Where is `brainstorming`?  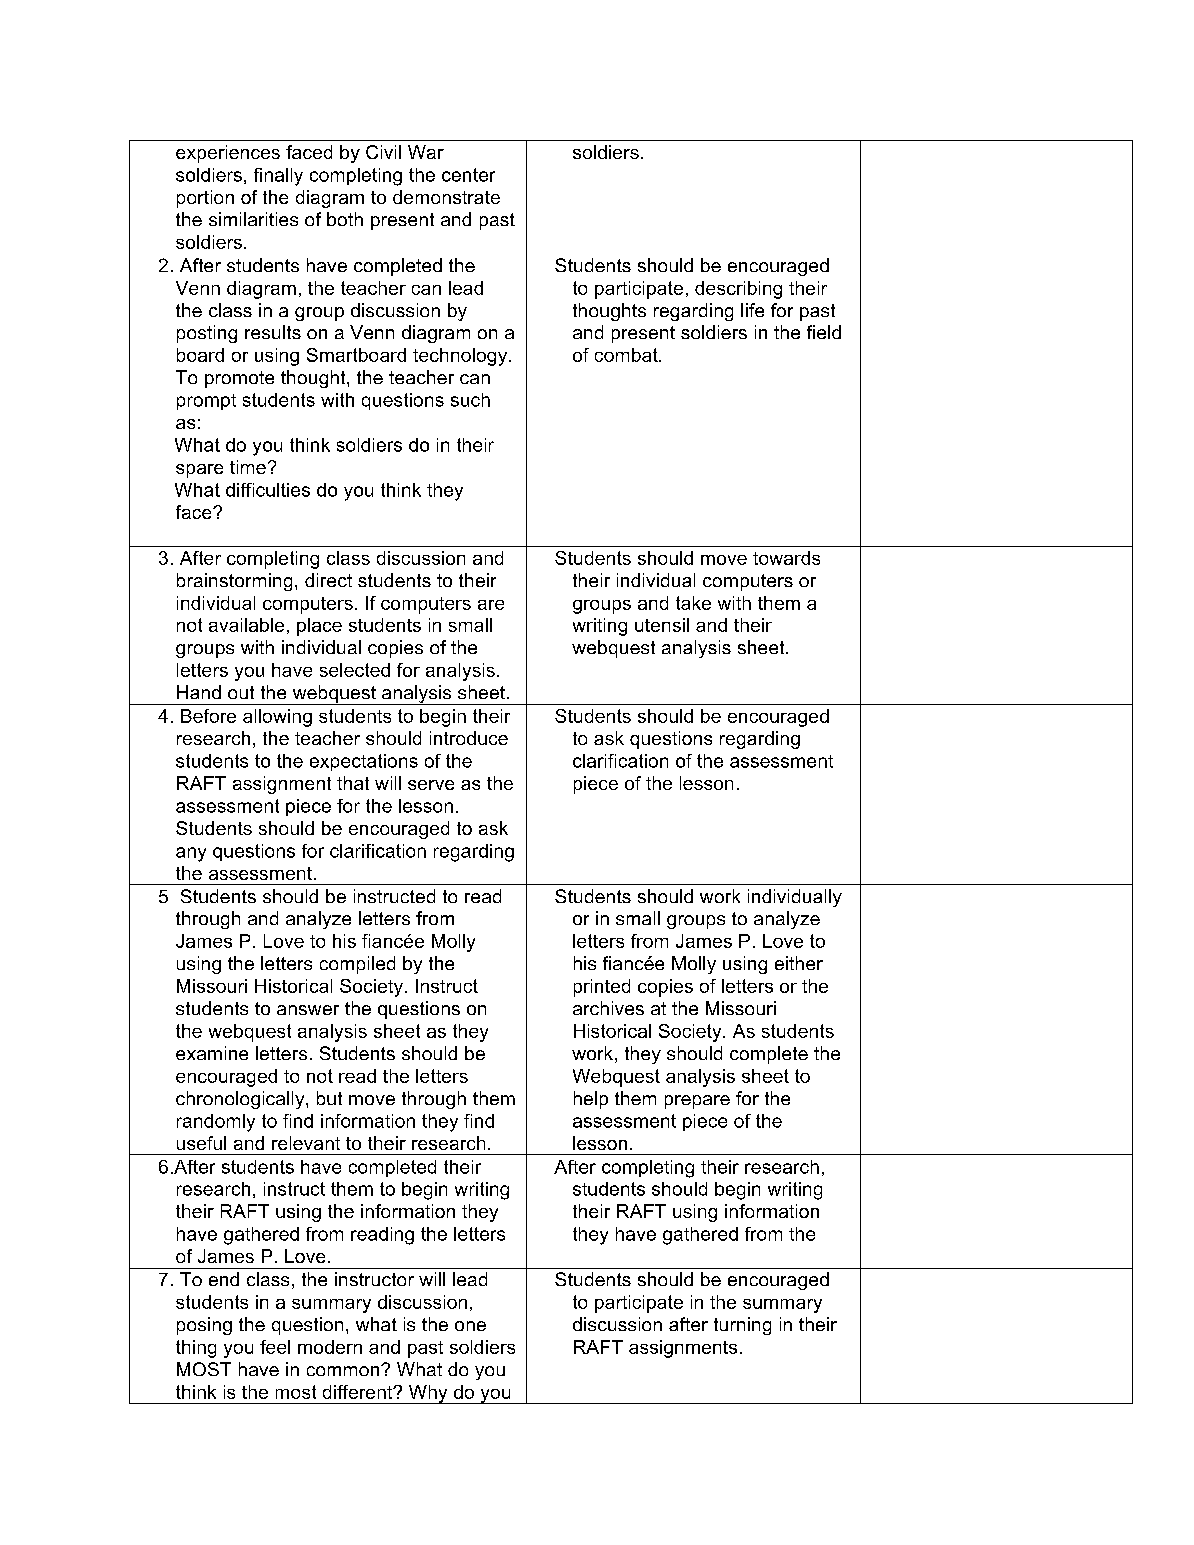 brainstorming is located at coordinates (234, 582).
